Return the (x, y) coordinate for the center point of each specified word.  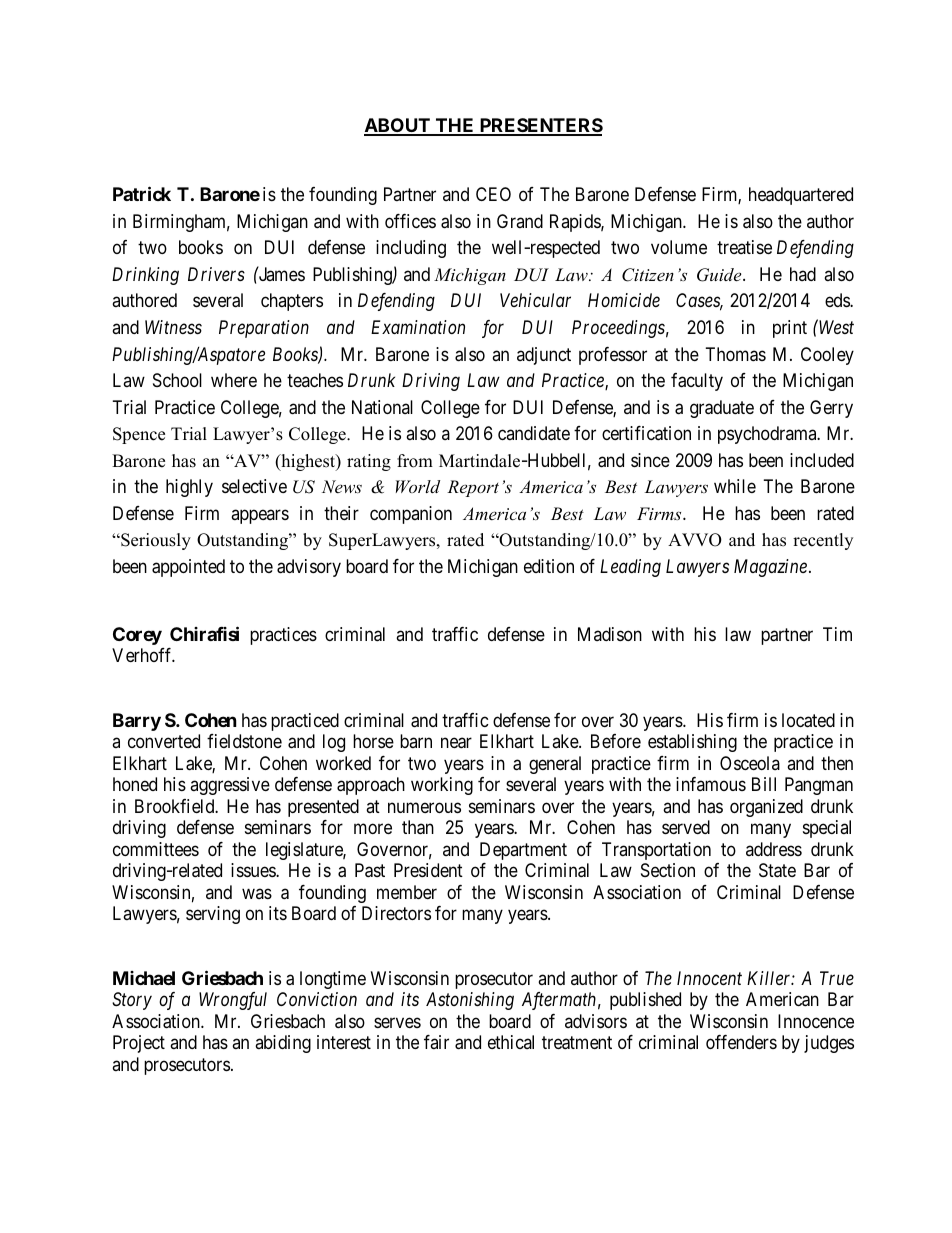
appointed (188, 568)
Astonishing (470, 1001)
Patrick (142, 193)
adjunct (544, 356)
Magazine (770, 568)
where (234, 380)
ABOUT (398, 126)
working (442, 786)
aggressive (230, 786)
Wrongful (233, 1001)
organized (766, 808)
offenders (741, 1042)
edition (549, 566)
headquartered (801, 196)
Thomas (736, 354)
